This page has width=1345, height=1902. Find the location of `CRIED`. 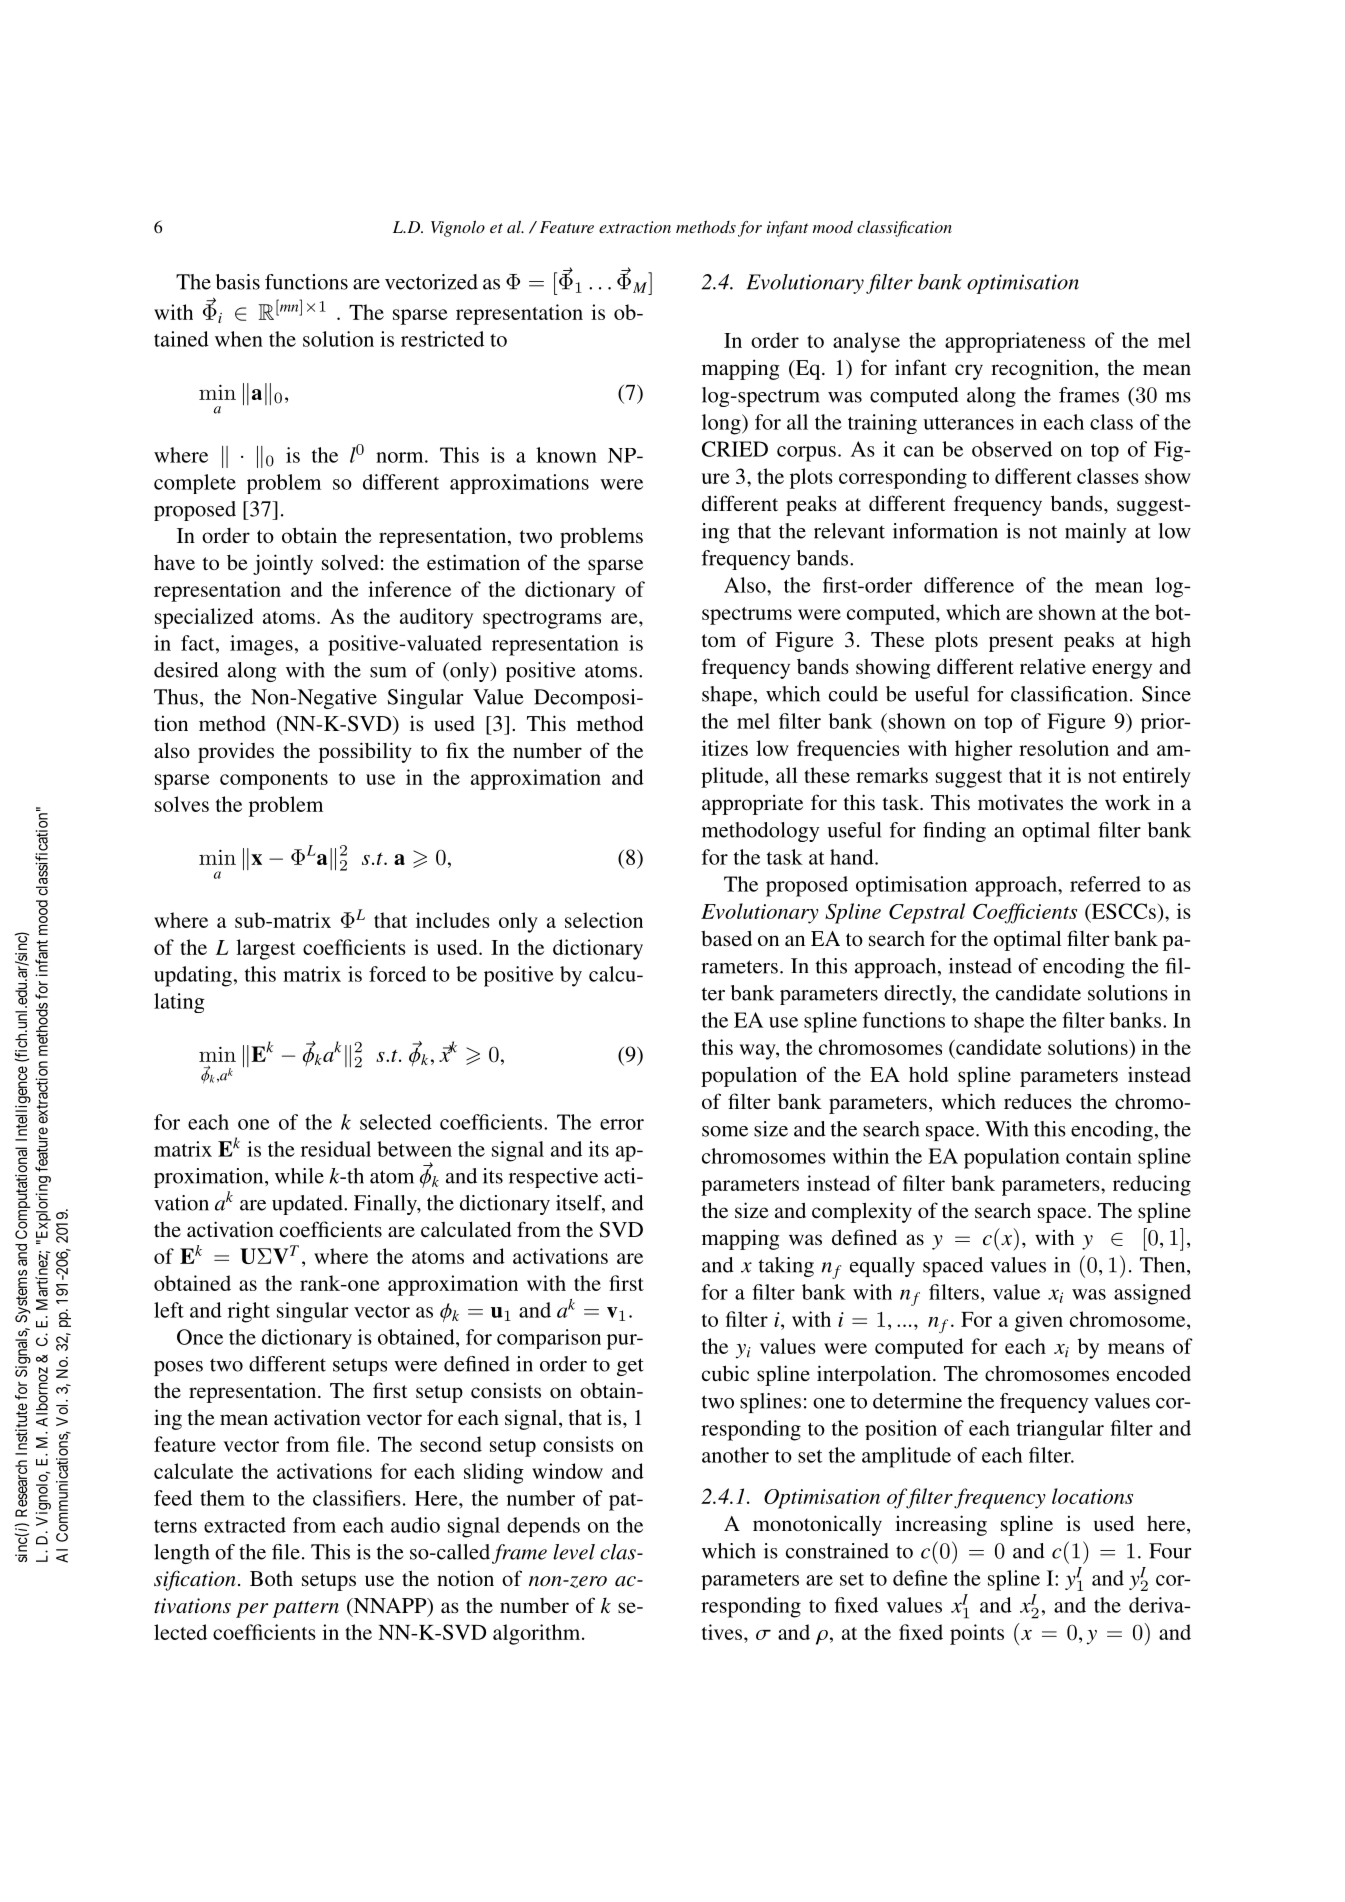

CRIED is located at coordinates (735, 449).
